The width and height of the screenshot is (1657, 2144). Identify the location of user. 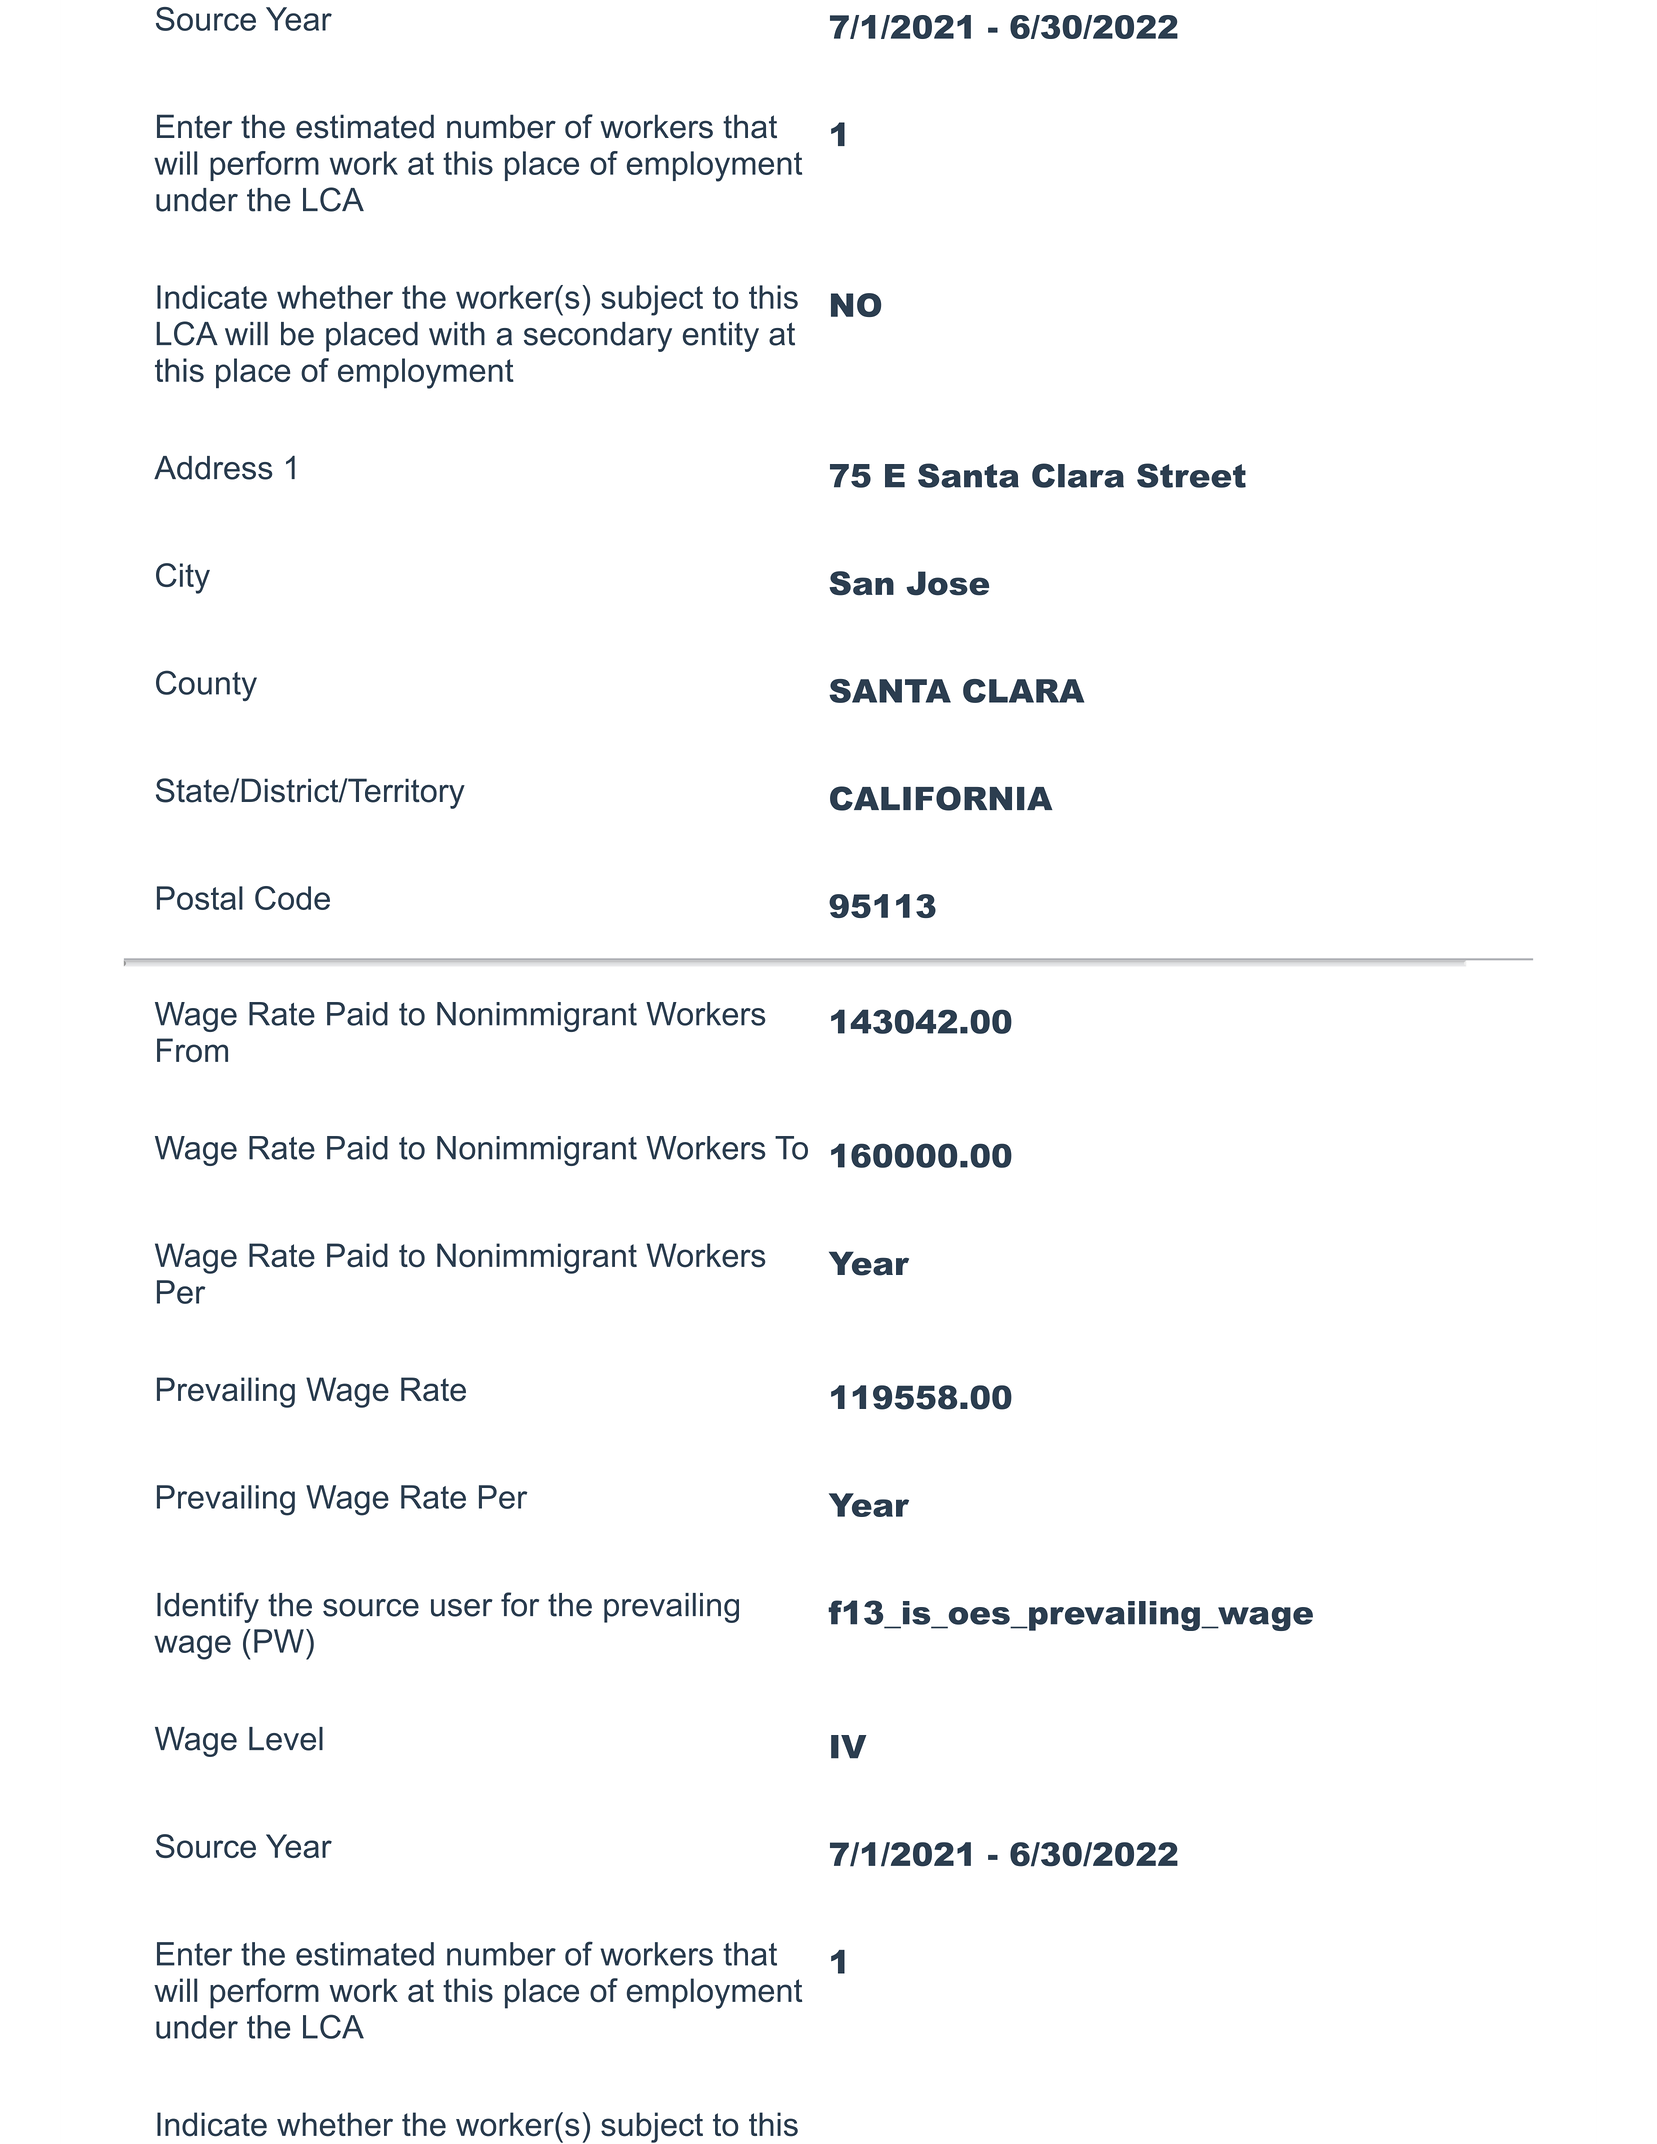
(462, 1608).
